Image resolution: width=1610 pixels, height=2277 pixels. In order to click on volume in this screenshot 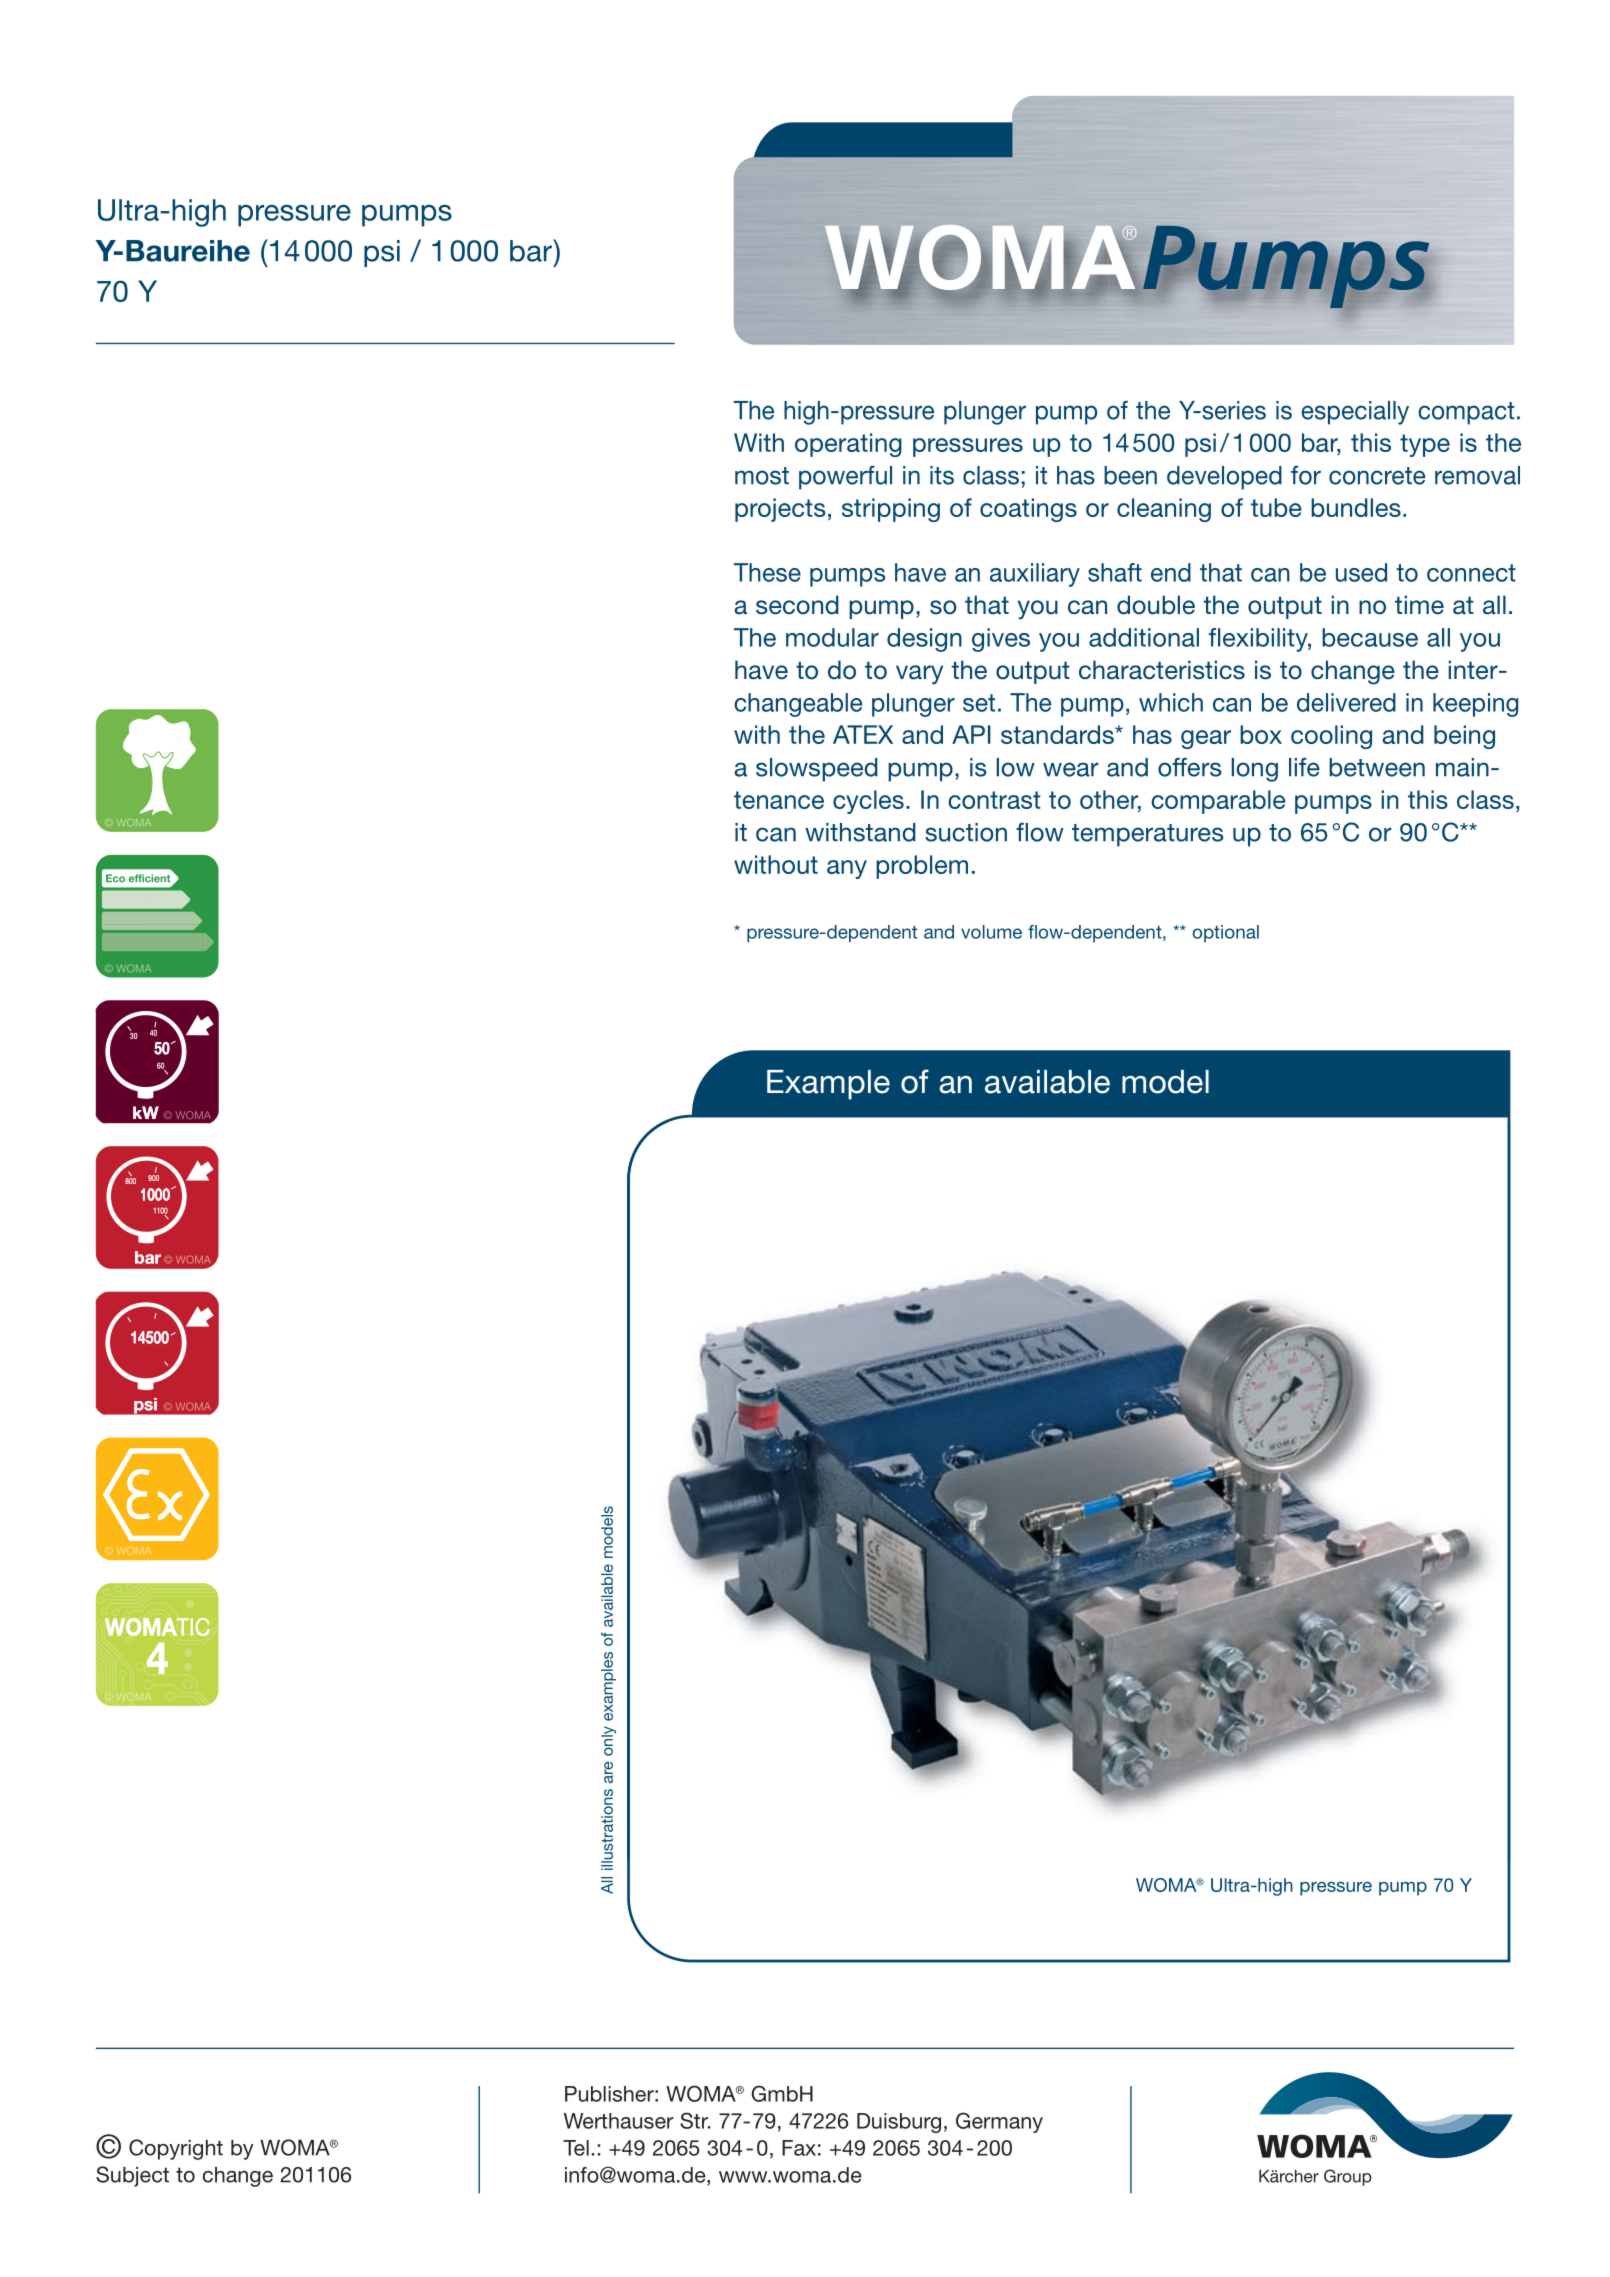, I will do `click(991, 932)`.
